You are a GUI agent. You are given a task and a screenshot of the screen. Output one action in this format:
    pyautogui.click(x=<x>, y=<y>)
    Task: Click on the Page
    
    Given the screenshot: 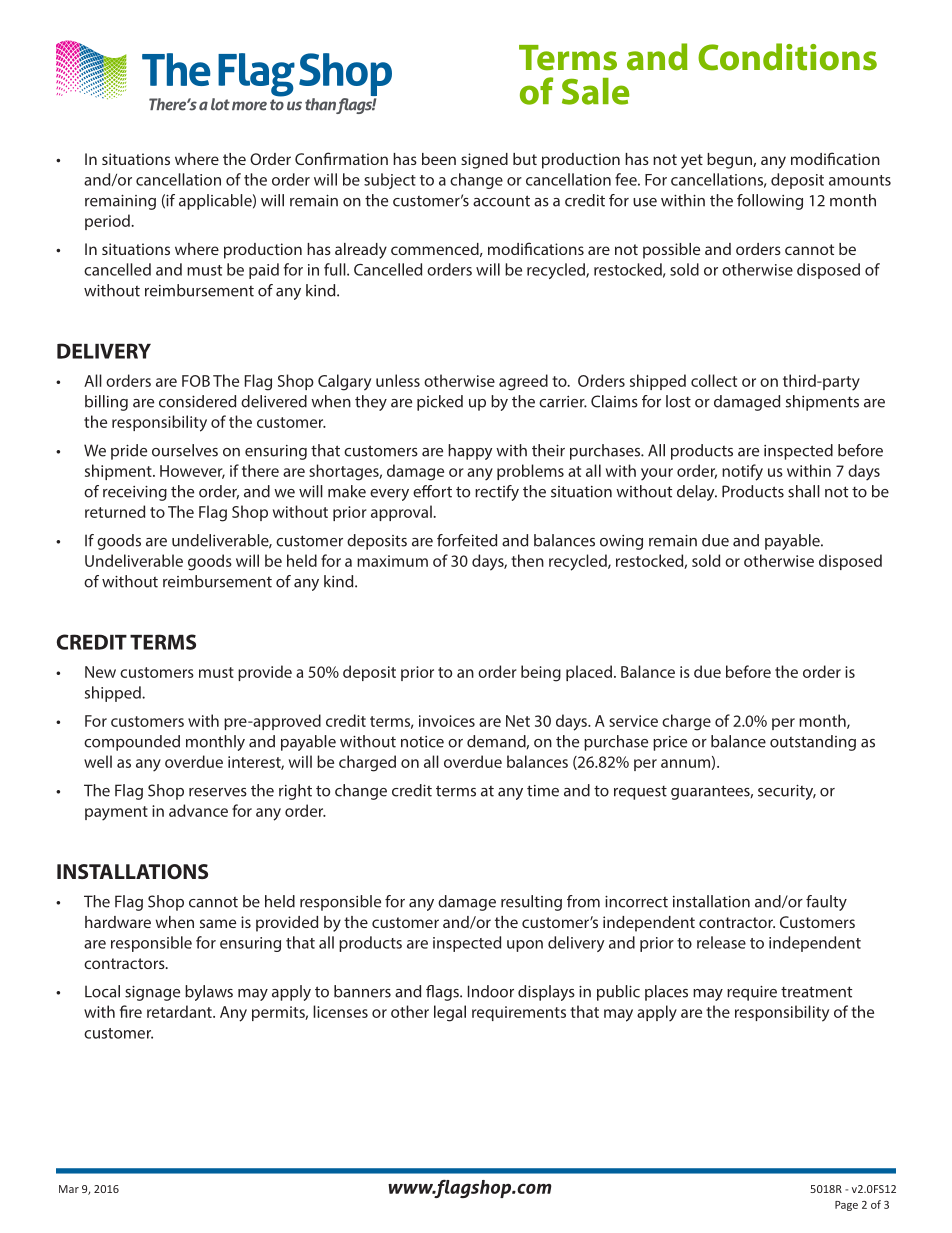 What is the action you would take?
    pyautogui.click(x=846, y=1206)
